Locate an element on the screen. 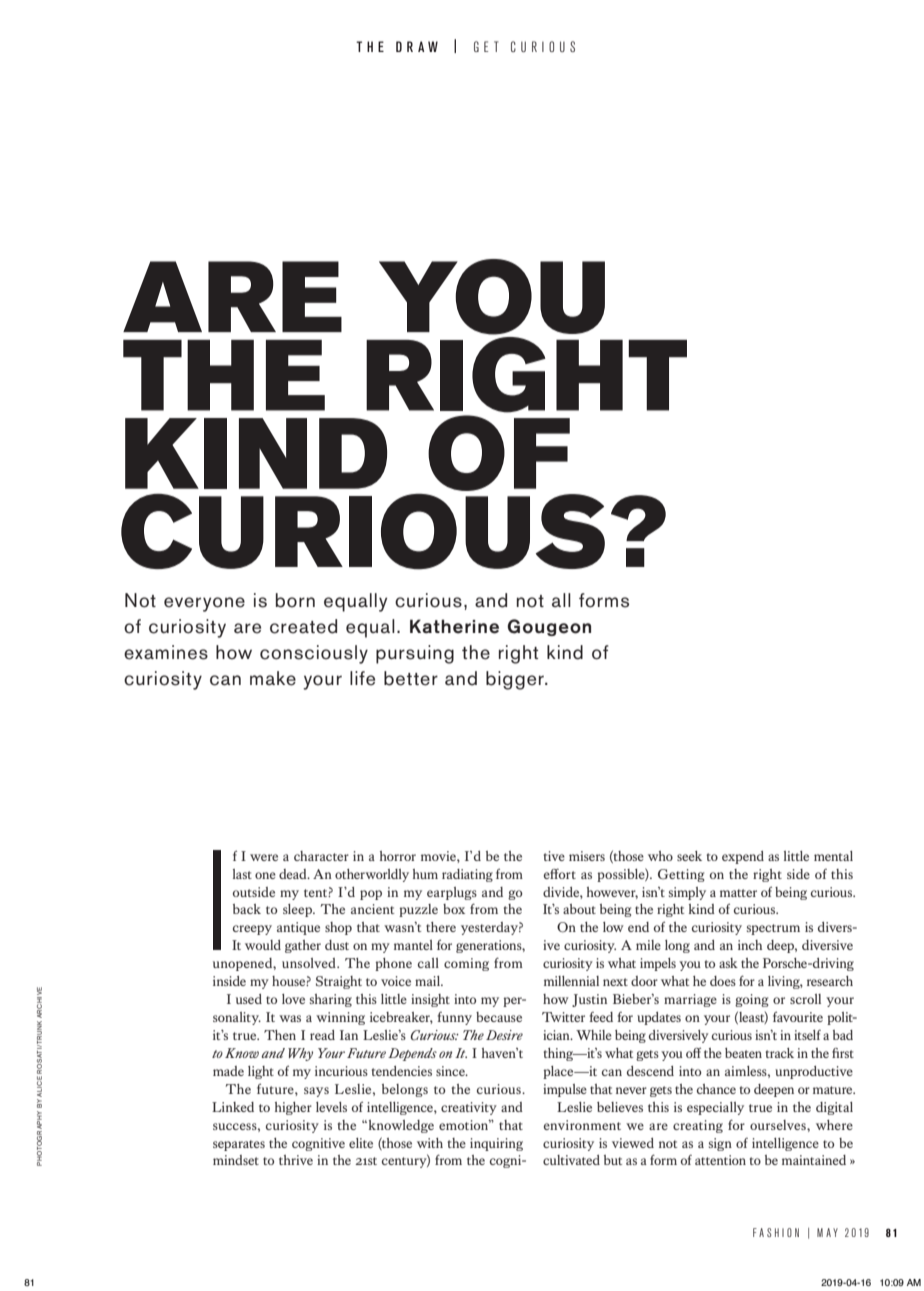  separates is located at coordinates (239, 1145).
